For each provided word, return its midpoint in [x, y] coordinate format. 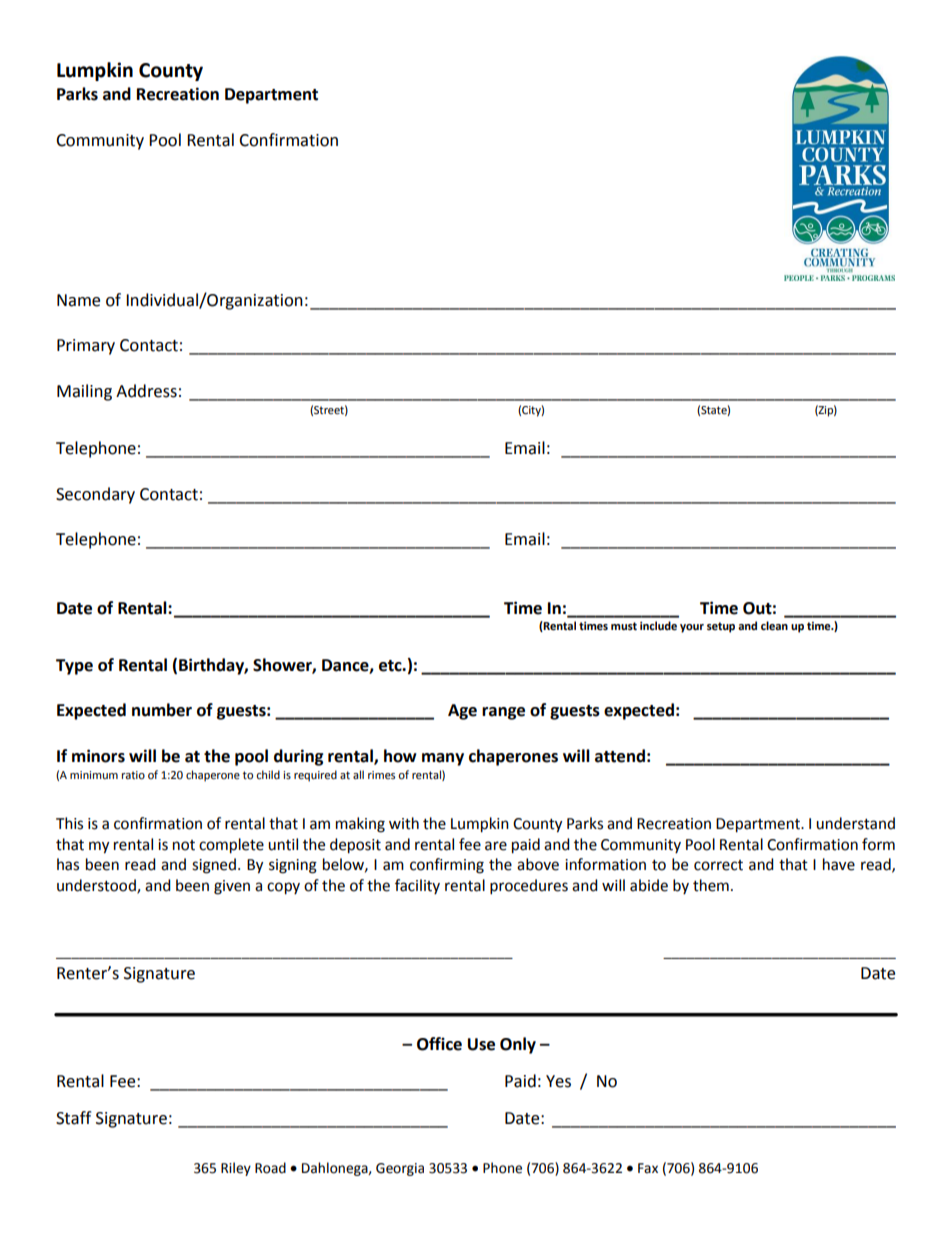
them [711, 885]
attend [620, 756]
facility [417, 886]
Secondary [95, 495]
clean [774, 626]
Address [146, 391]
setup [721, 627]
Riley [236, 1169]
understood [97, 886]
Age [462, 712]
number [162, 710]
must [624, 626]
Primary [86, 347]
